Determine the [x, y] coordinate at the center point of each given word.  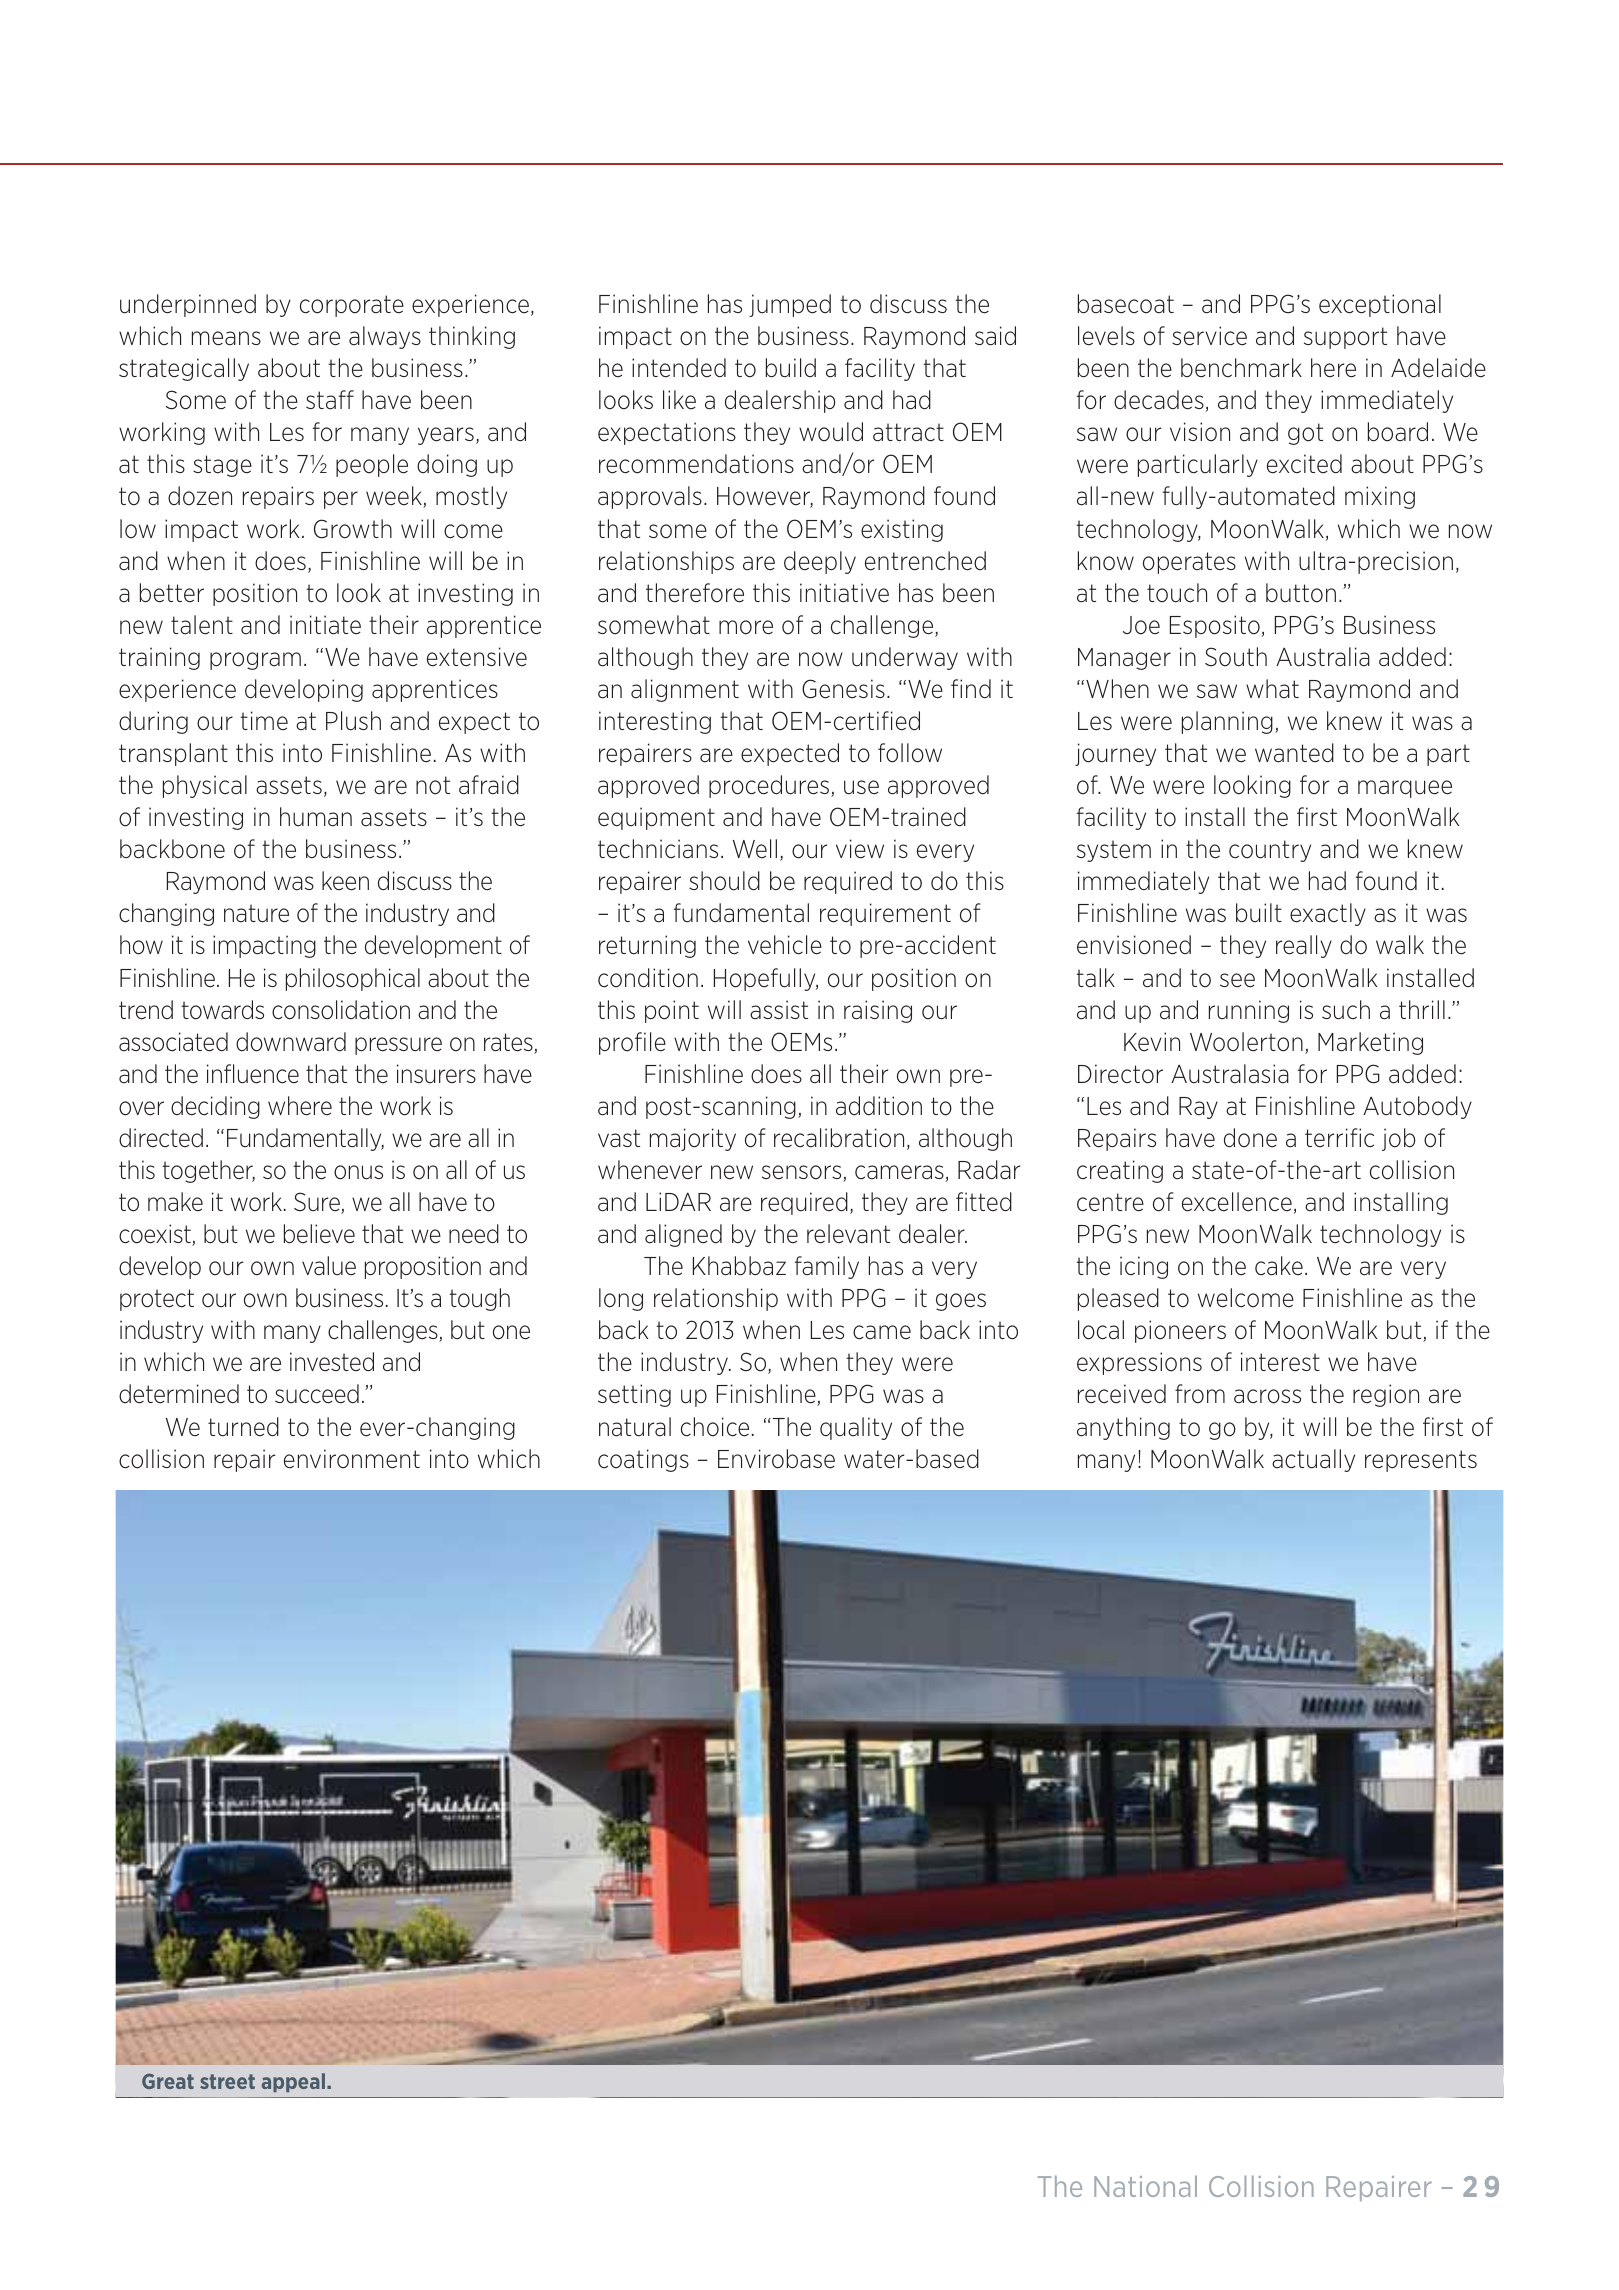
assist [779, 1010]
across [1267, 1396]
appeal [293, 2082]
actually [1313, 1460]
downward [291, 1042]
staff [330, 400]
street [227, 2081]
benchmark [1241, 368]
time [264, 720]
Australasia [1230, 1074]
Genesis [843, 689]
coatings [643, 1460]
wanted [1294, 753]
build [791, 368]
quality [856, 1428]
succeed [317, 1394]
